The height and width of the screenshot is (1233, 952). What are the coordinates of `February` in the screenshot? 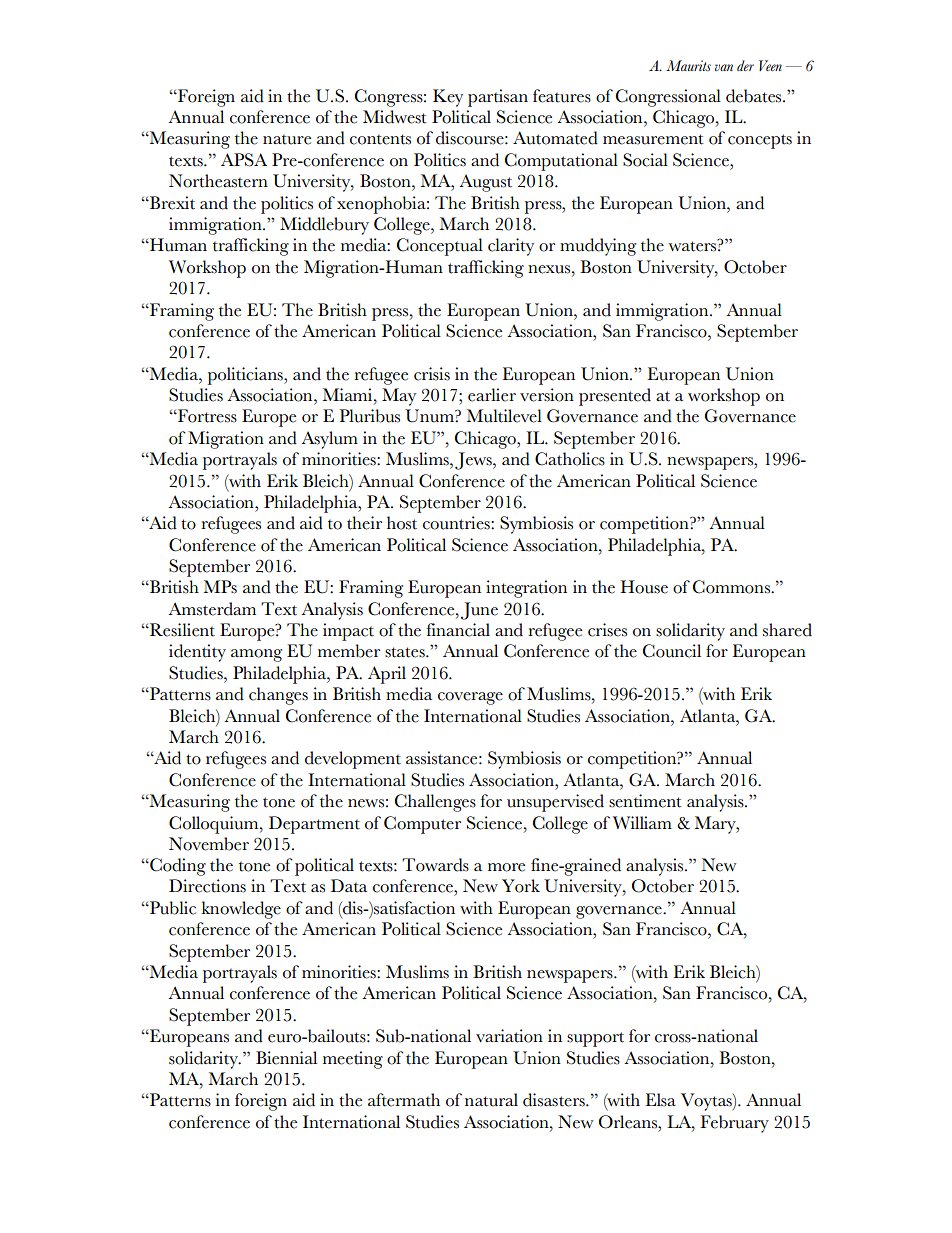 It's located at (734, 1124).
